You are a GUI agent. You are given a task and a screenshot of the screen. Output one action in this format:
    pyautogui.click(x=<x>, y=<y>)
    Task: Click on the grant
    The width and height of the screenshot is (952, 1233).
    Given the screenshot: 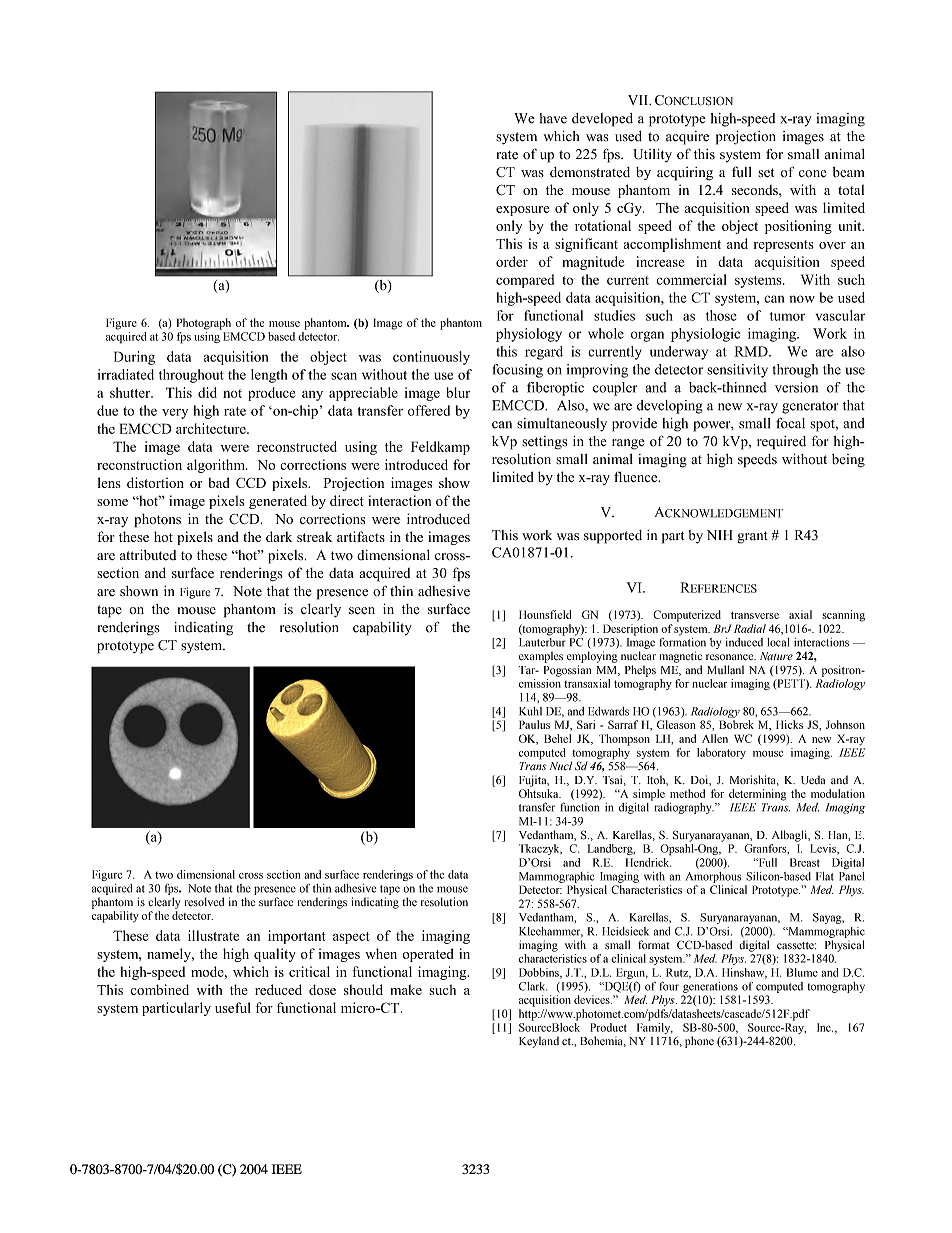 What is the action you would take?
    pyautogui.click(x=753, y=537)
